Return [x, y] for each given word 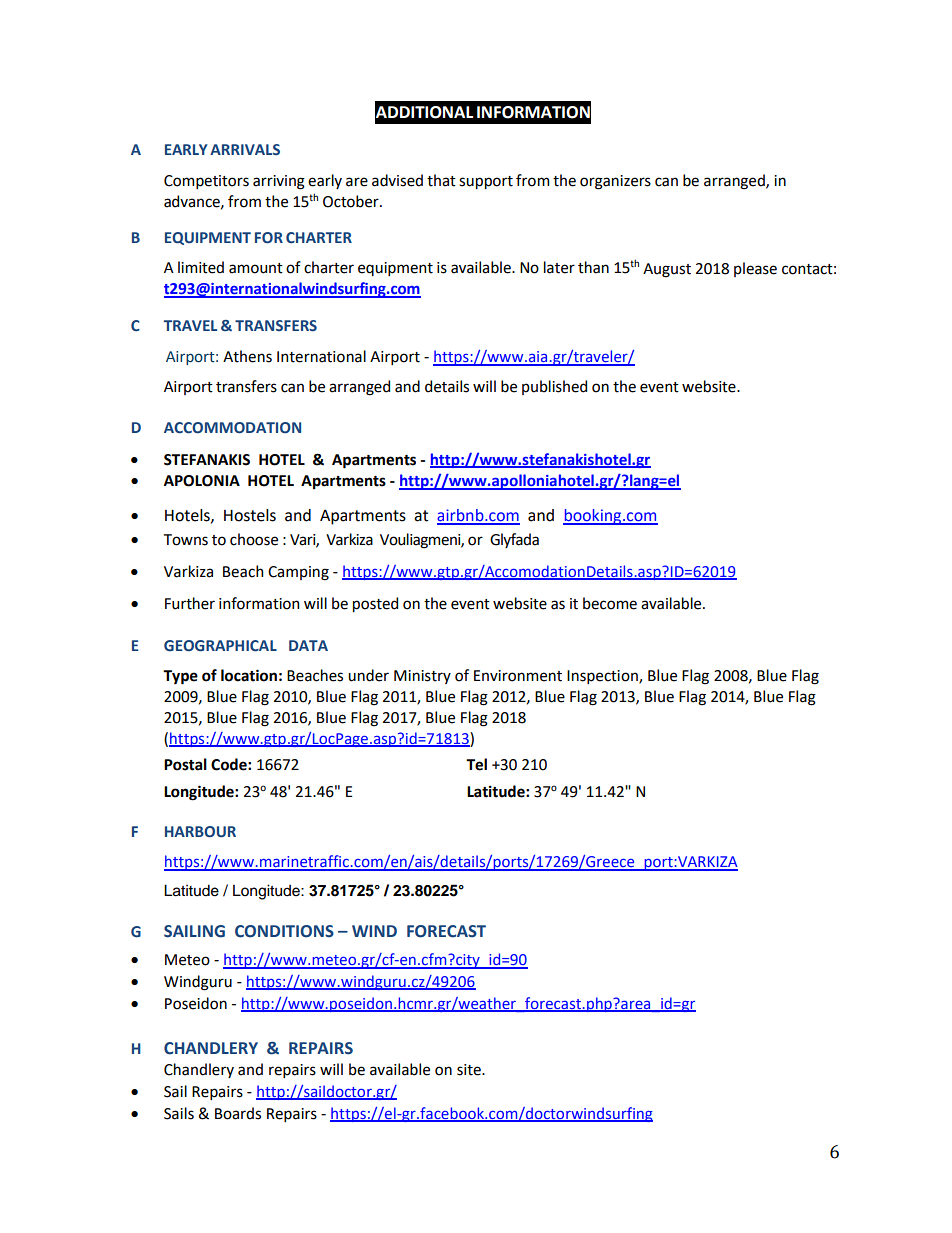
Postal [185, 764]
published [554, 387]
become [610, 603]
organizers [615, 182]
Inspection [603, 677]
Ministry [422, 677]
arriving [279, 182]
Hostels [250, 515]
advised [397, 180]
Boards [238, 1113]
